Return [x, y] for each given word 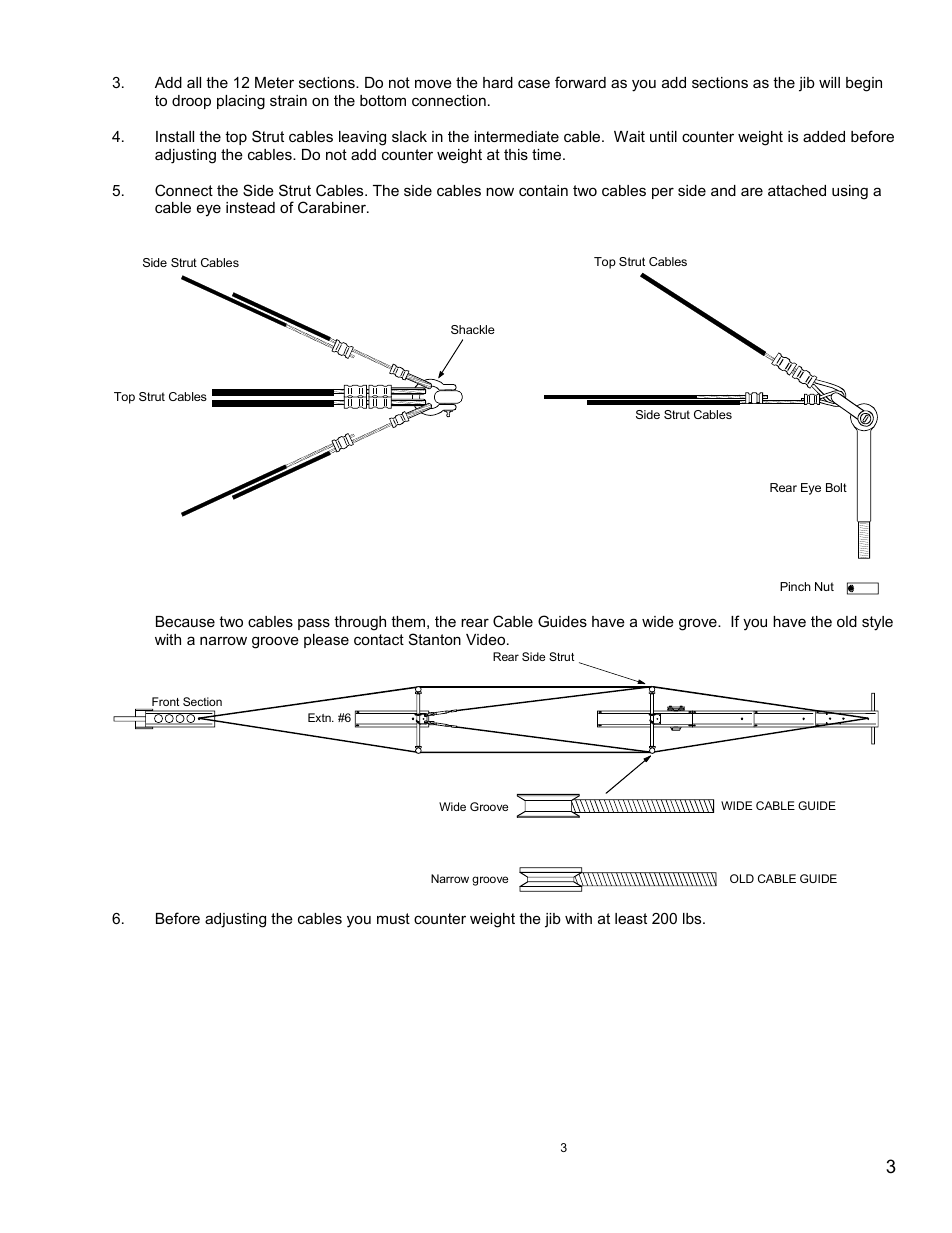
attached [797, 190]
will [829, 82]
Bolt [836, 487]
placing [241, 102]
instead [250, 207]
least [631, 918]
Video [487, 639]
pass [314, 624]
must [393, 918]
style [877, 623]
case [534, 83]
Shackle [473, 329]
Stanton [435, 639]
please [326, 641]
